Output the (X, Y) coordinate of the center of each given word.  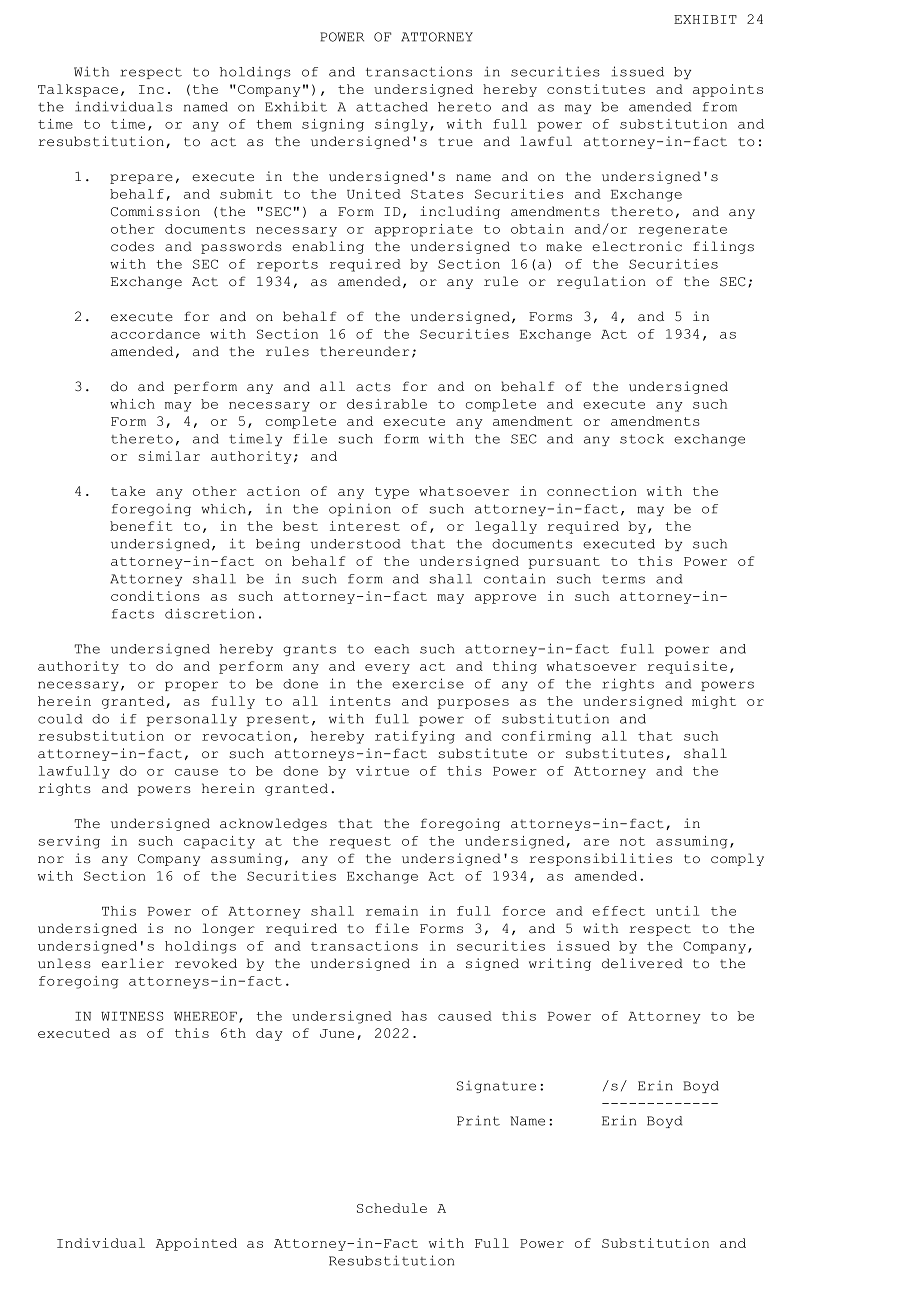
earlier (133, 963)
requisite (687, 667)
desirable (387, 404)
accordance (155, 334)
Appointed (196, 1244)
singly (401, 125)
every (387, 669)
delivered (642, 963)
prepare (141, 179)
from (720, 107)
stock (642, 439)
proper (191, 686)
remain (392, 911)
